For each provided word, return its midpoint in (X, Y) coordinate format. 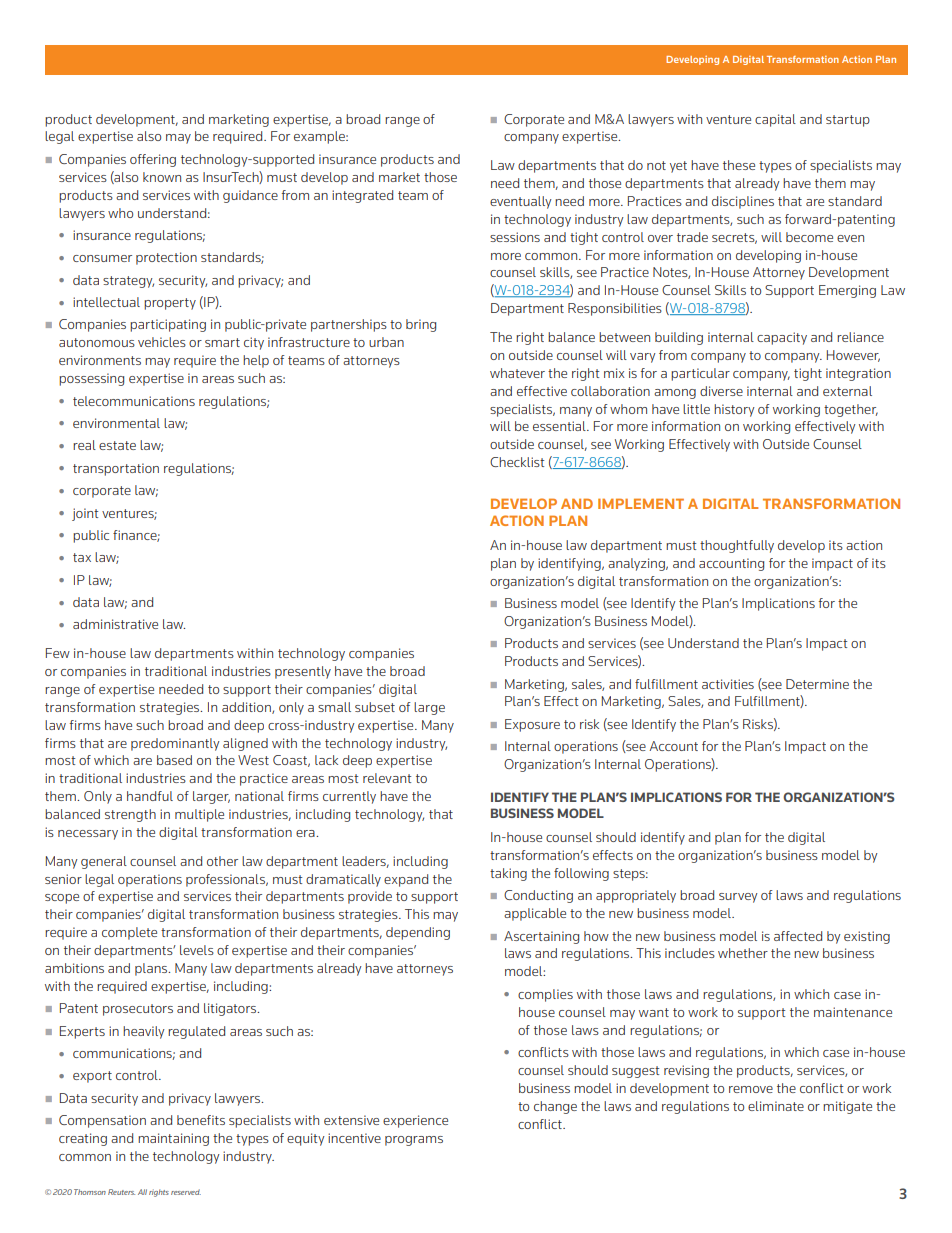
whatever (517, 373)
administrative (115, 624)
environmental (116, 423)
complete (129, 933)
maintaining (173, 1139)
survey (738, 898)
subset (375, 707)
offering (153, 160)
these (739, 165)
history (734, 410)
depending (418, 933)
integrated (362, 196)
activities (728, 684)
